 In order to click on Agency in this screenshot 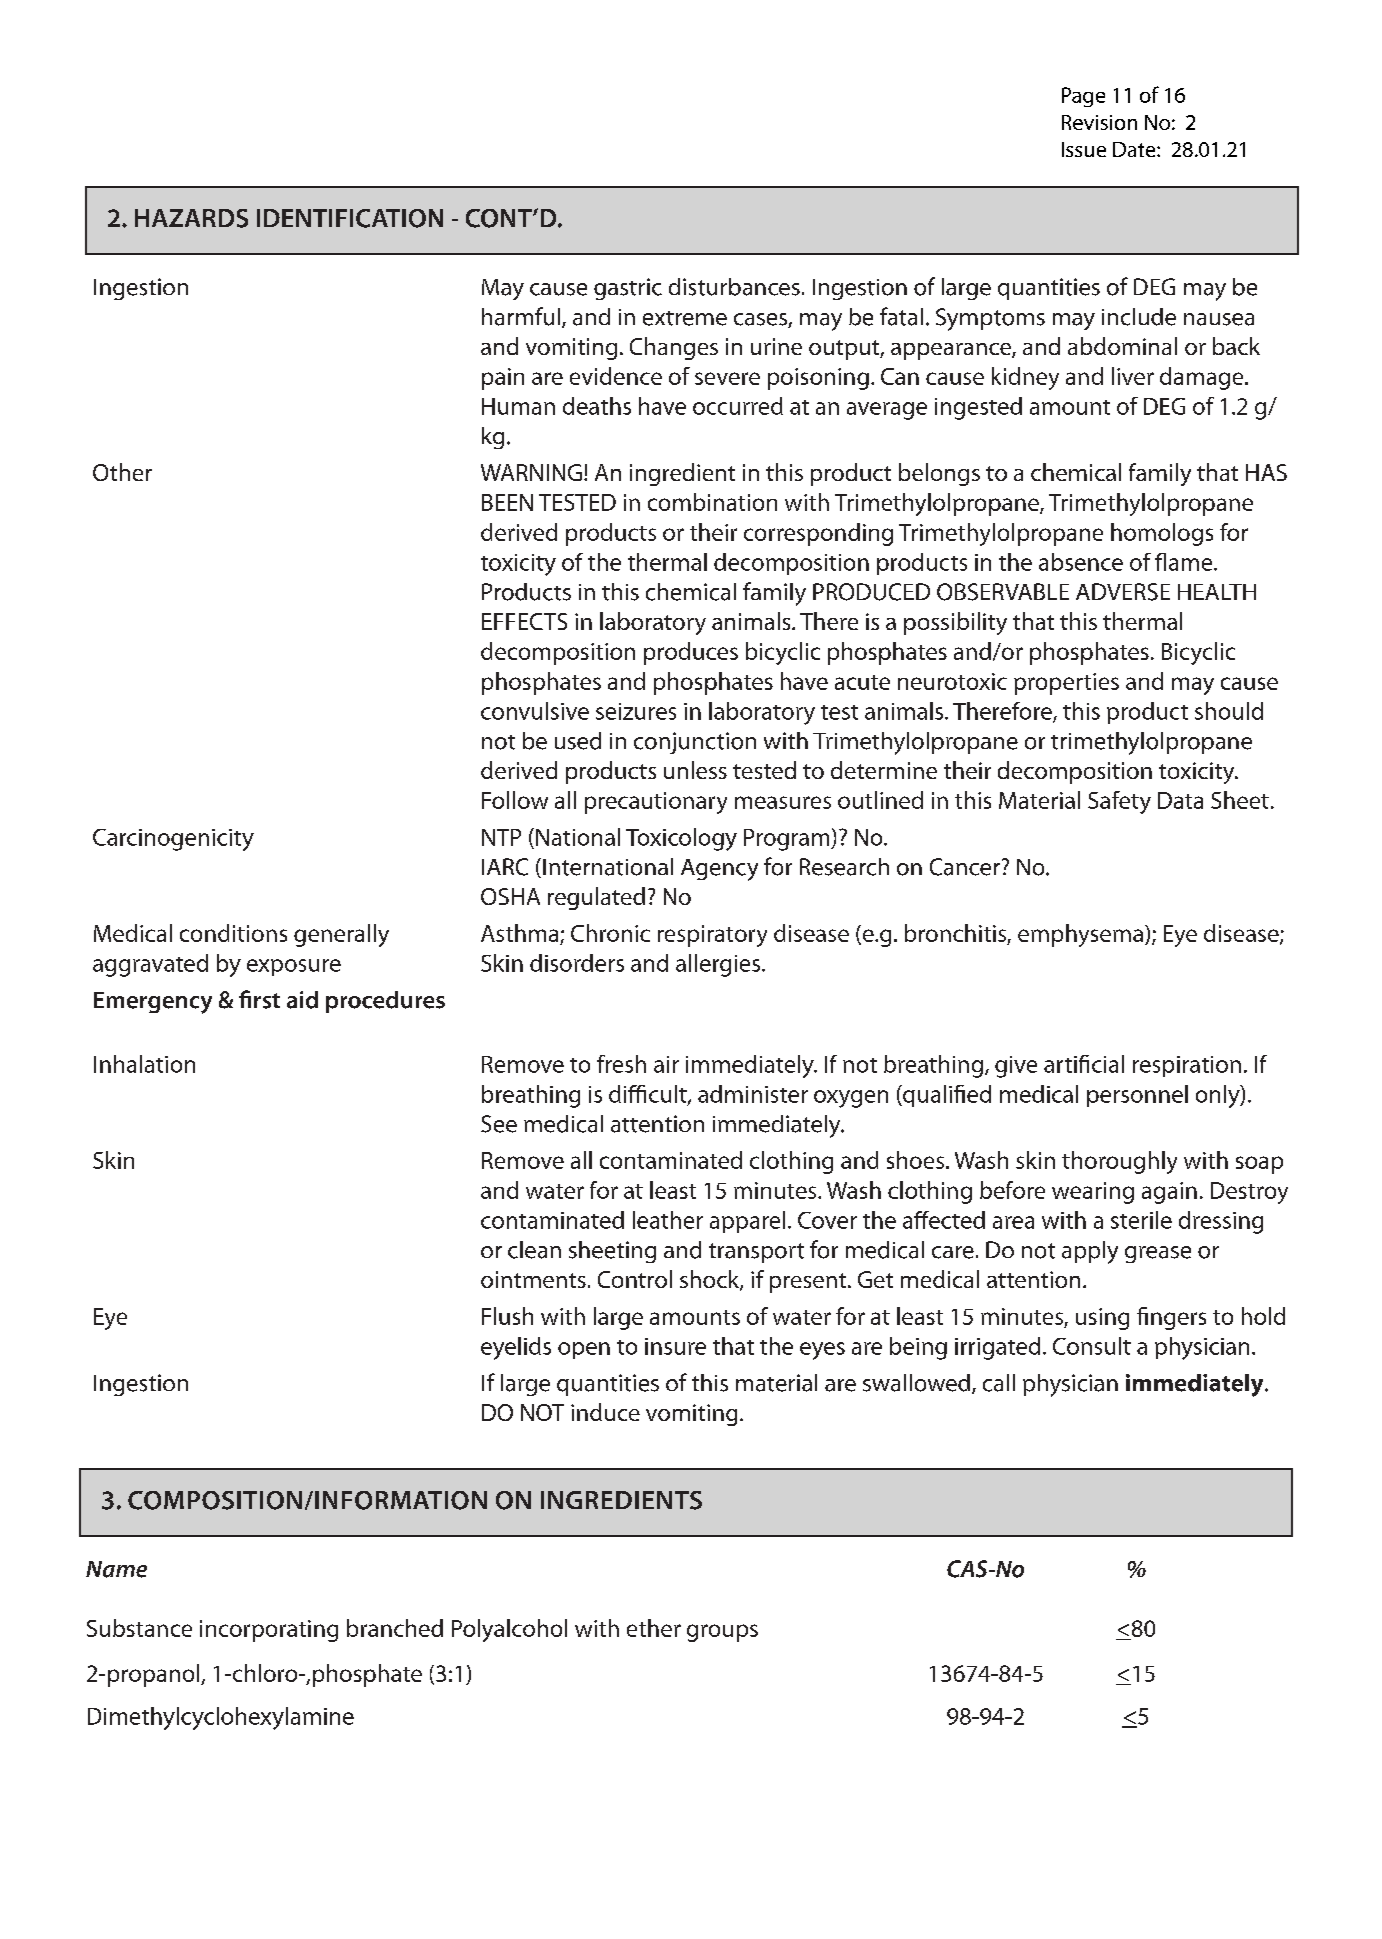, I will do `click(719, 870)`.
